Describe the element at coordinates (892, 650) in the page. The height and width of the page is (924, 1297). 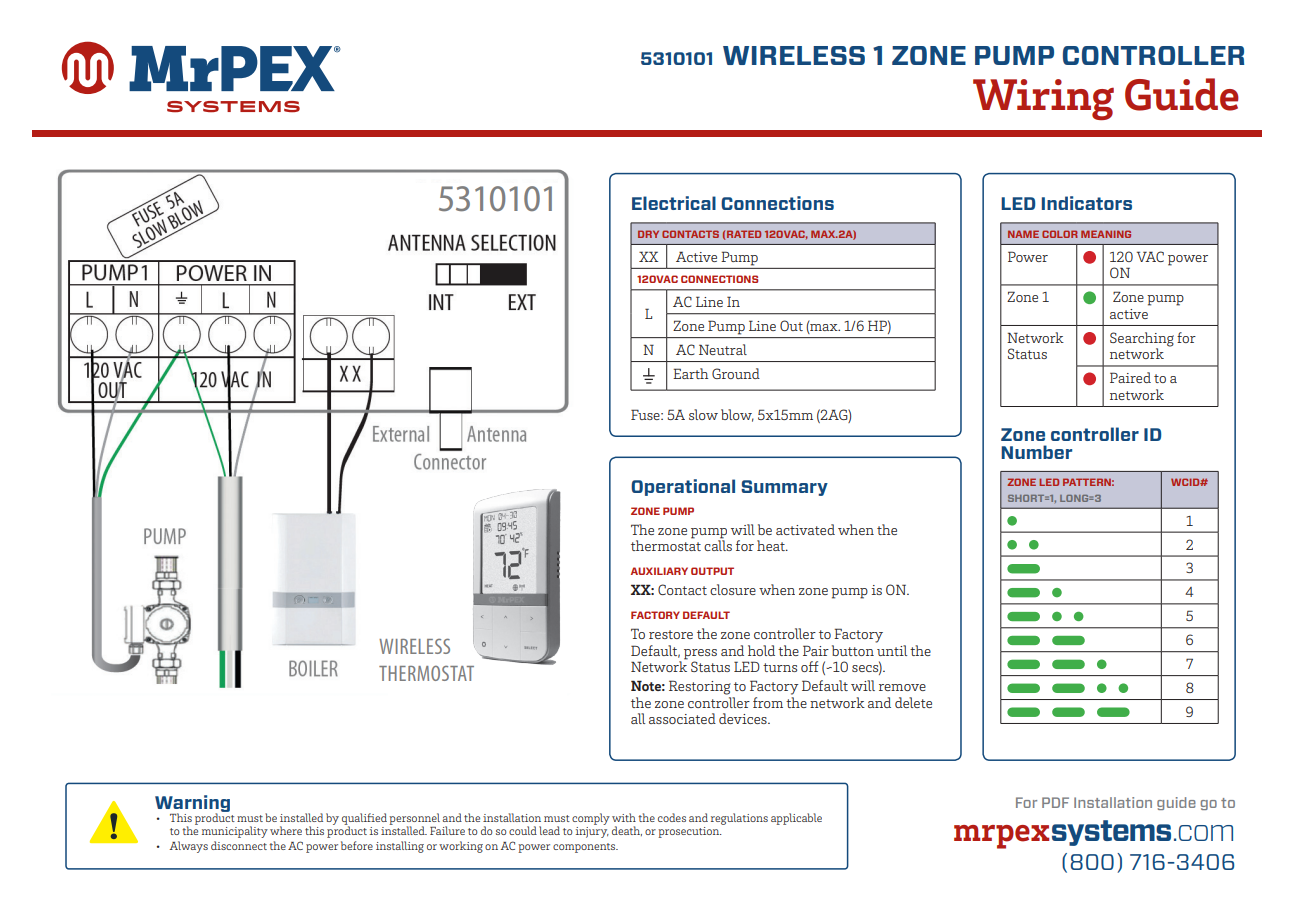
I see `until` at that location.
